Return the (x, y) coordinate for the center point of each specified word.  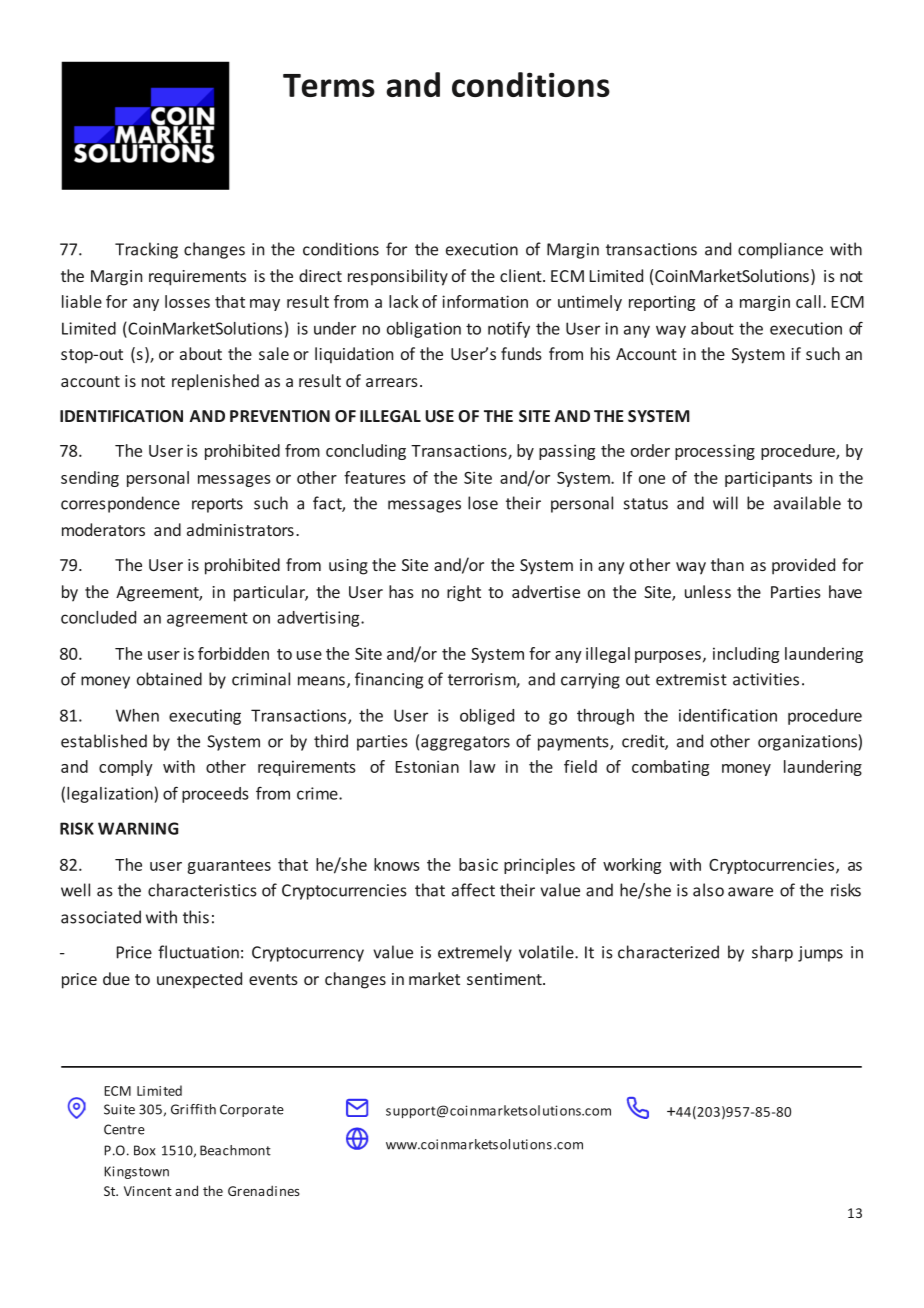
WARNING (138, 828)
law (483, 766)
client (522, 275)
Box (144, 1150)
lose (483, 503)
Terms (329, 85)
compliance (780, 250)
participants (768, 479)
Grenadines (264, 1190)
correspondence (120, 504)
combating (670, 768)
